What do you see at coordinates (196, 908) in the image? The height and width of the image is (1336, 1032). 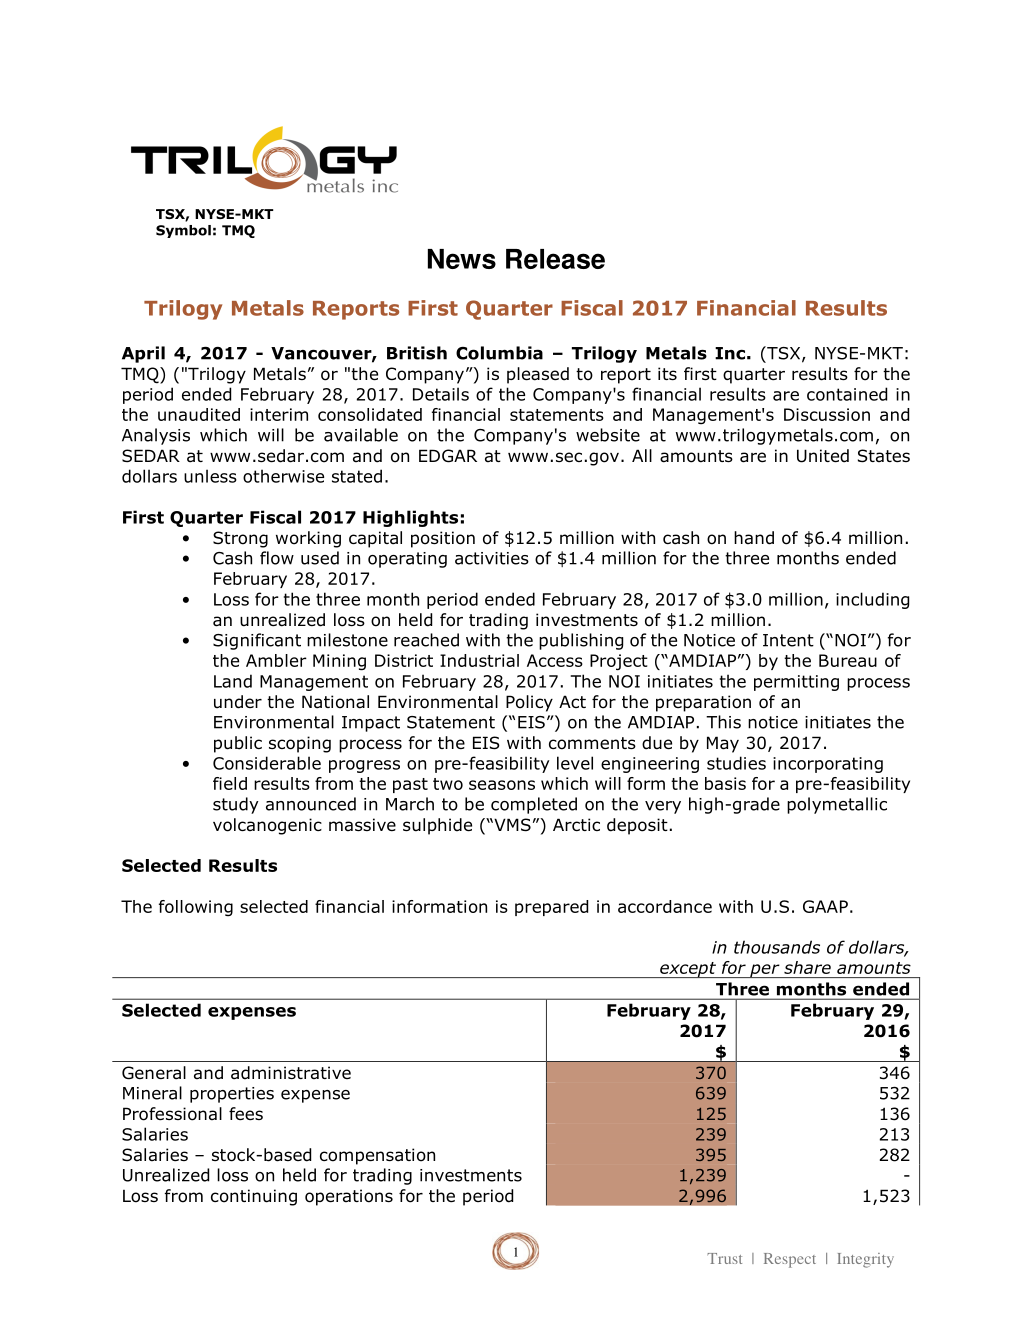 I see `following` at bounding box center [196, 908].
